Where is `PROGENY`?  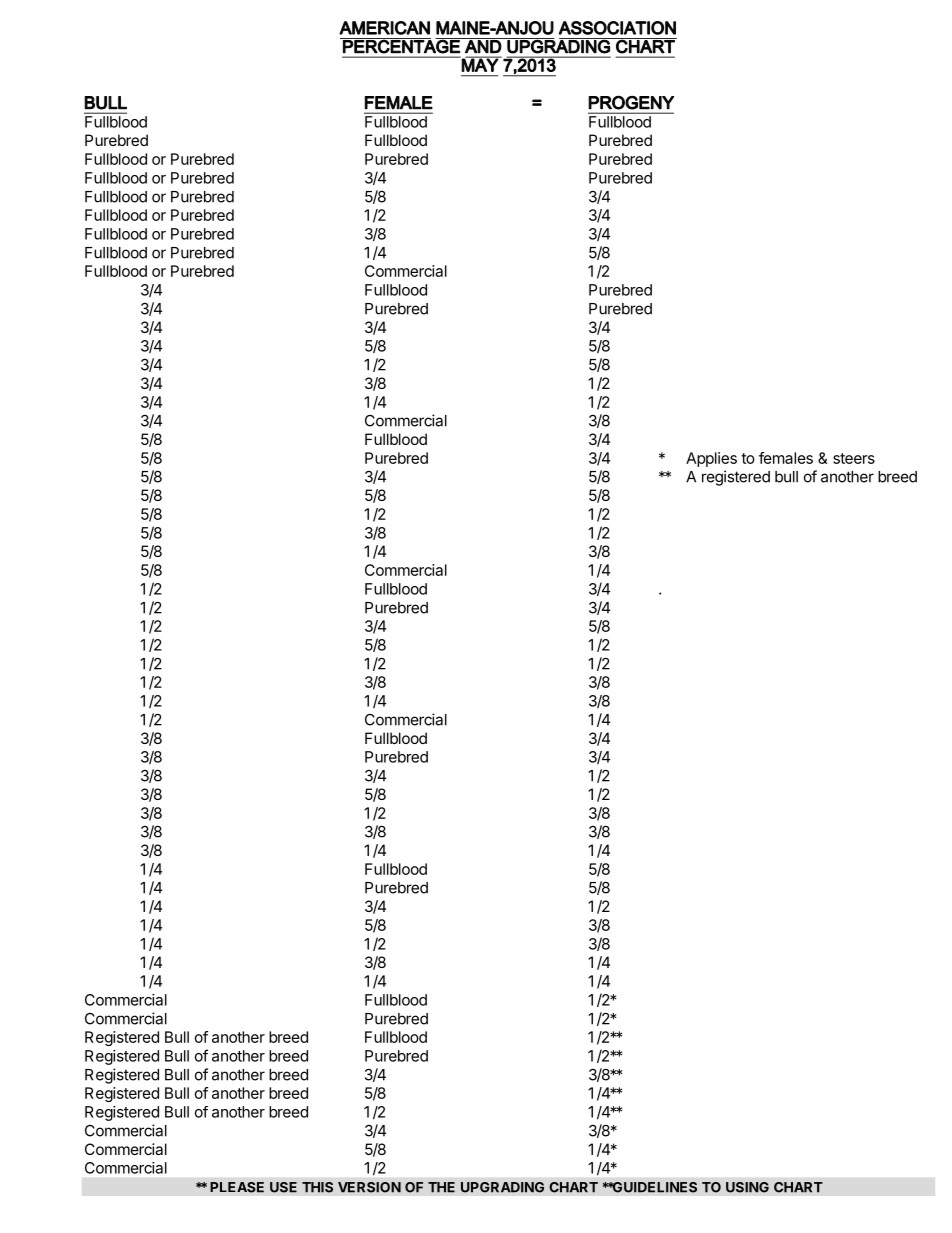
PROGENY is located at coordinates (631, 102).
